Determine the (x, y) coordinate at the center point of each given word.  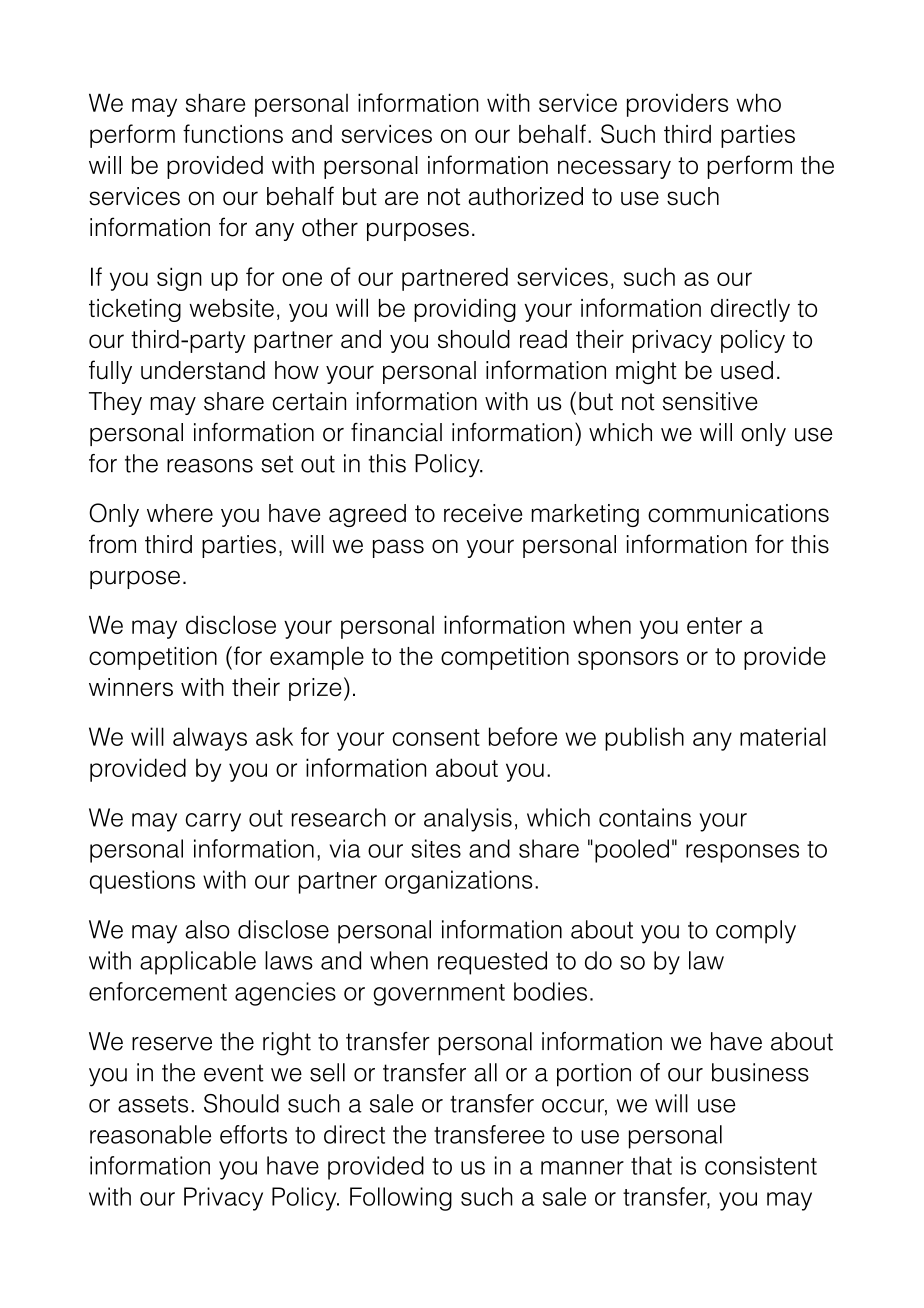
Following (401, 1199)
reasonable (150, 1134)
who (759, 102)
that (651, 1165)
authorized (525, 196)
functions (233, 133)
